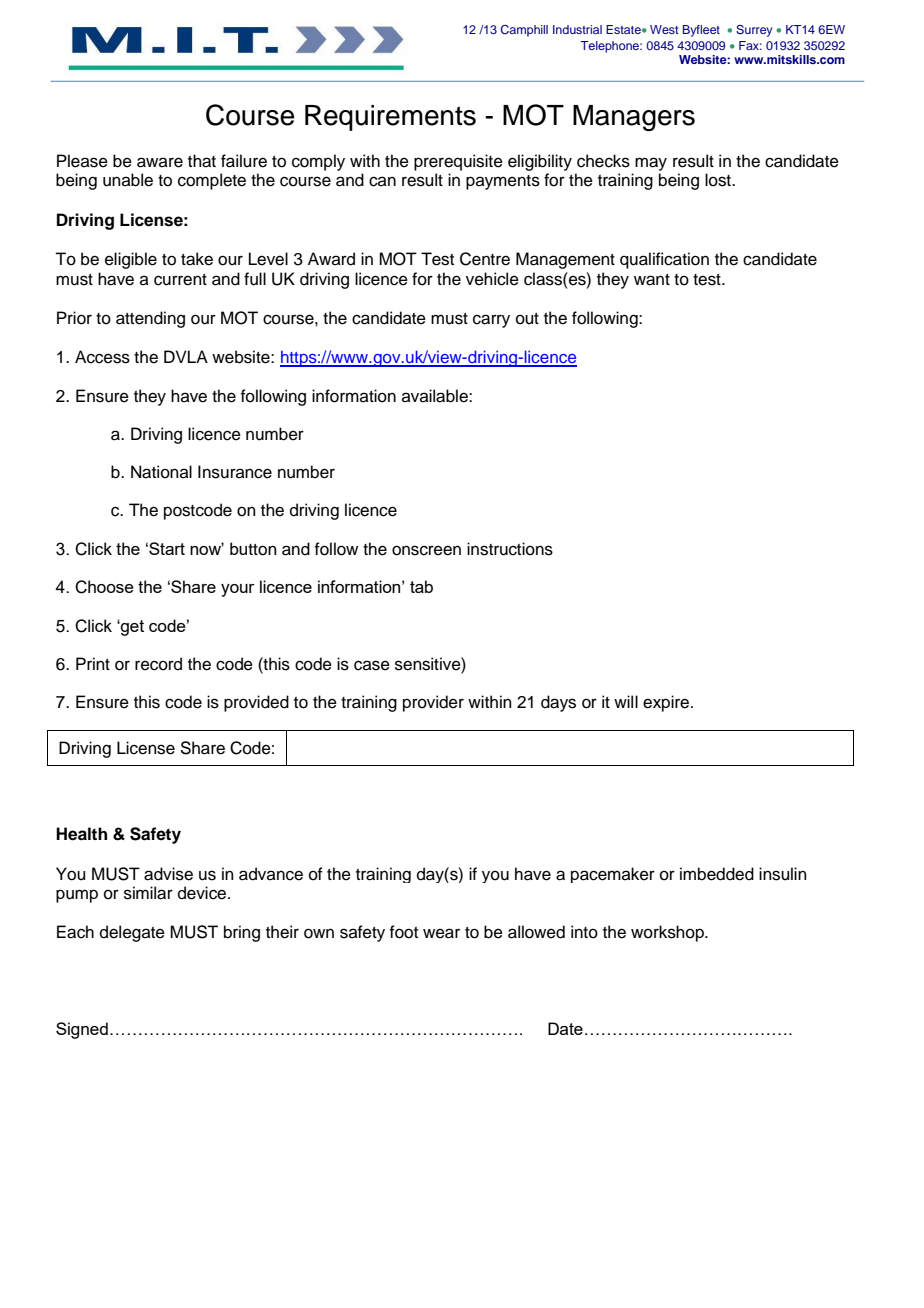 This page has height=1308, width=924. I want to click on expire, so click(667, 703).
